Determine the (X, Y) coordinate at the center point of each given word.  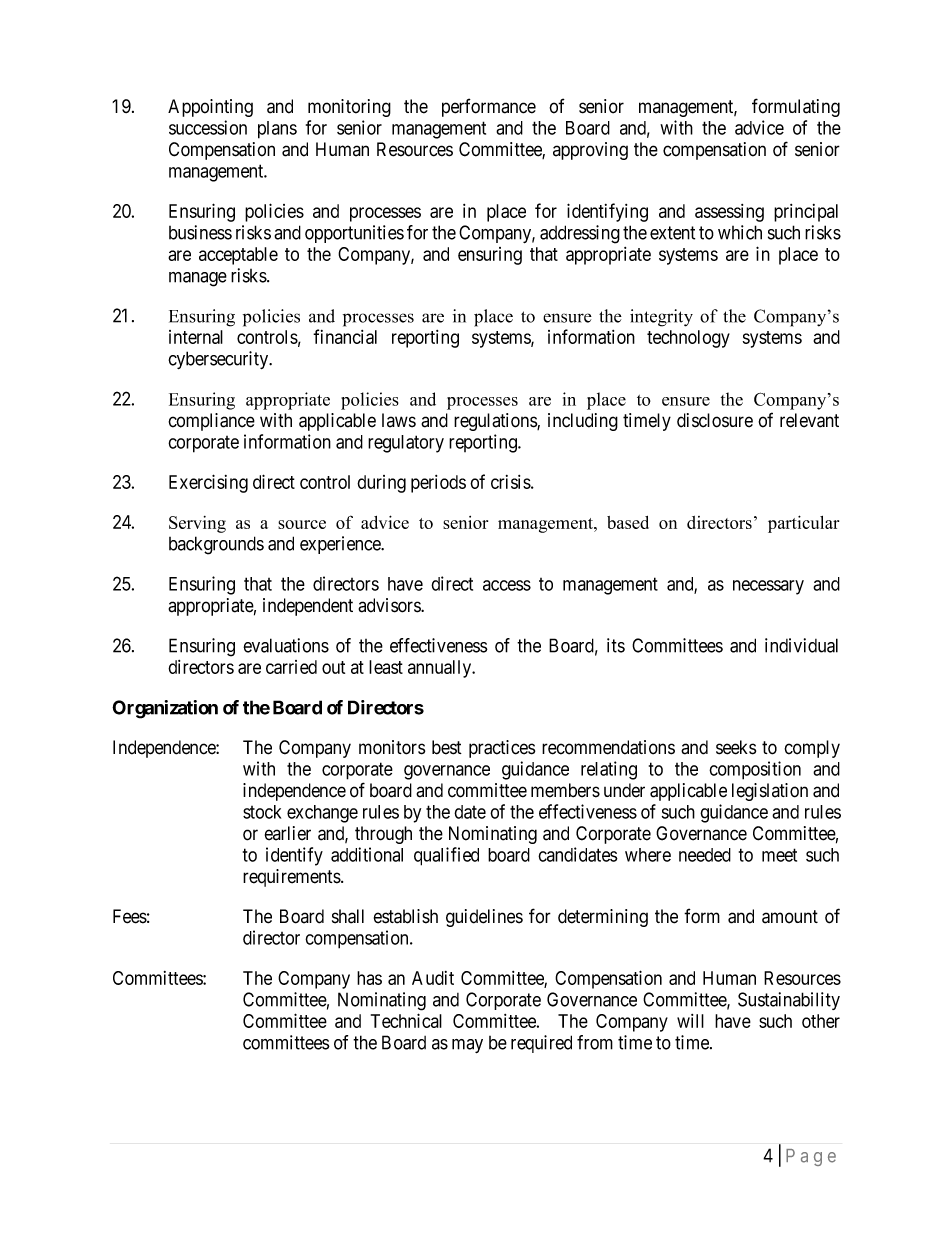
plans (277, 130)
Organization (165, 709)
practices (502, 749)
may (467, 1046)
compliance (211, 422)
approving (590, 151)
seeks (736, 747)
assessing (729, 213)
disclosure (715, 420)
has (369, 978)
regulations (496, 422)
